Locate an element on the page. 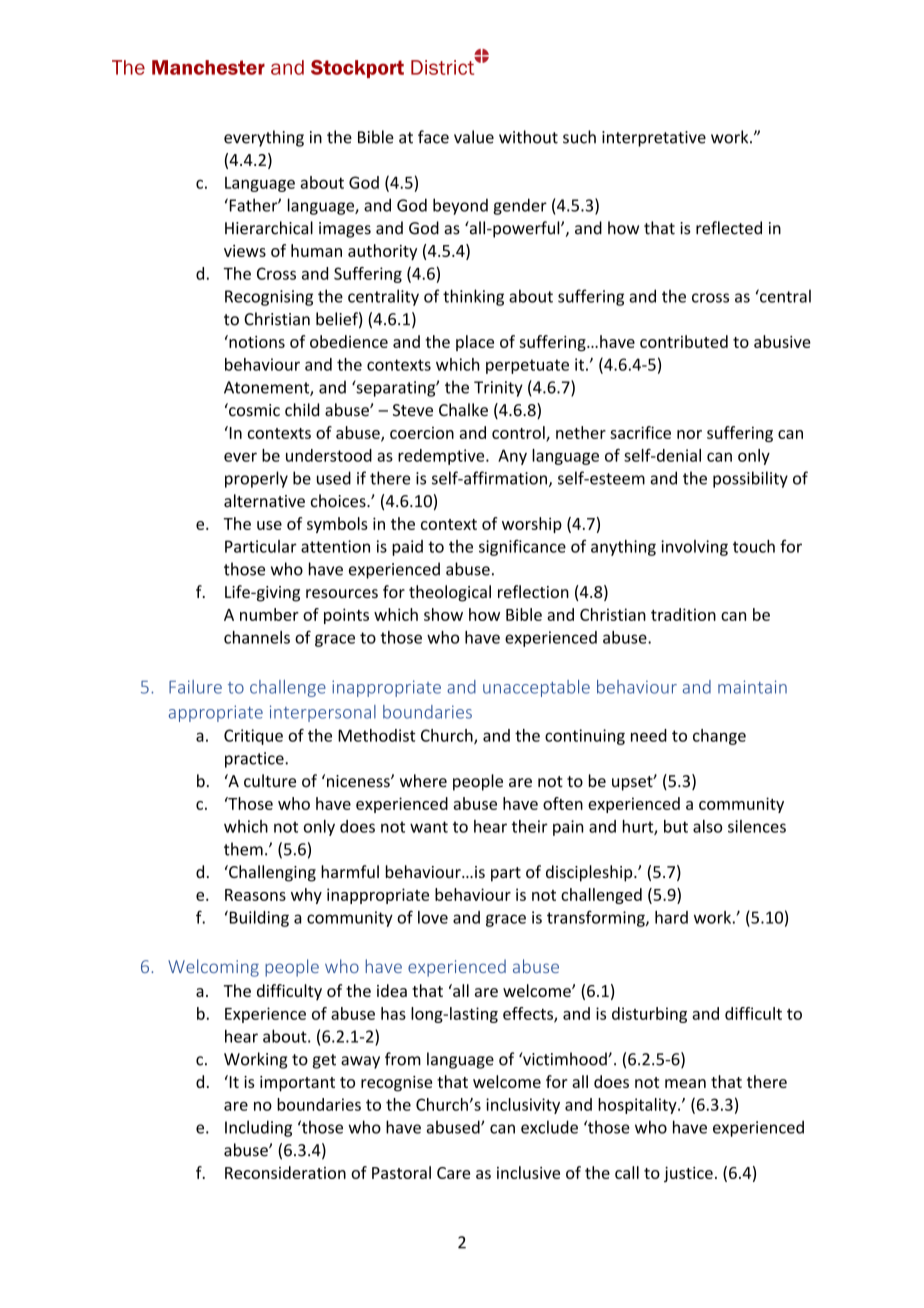 The image size is (924, 1308). Manchester is located at coordinates (208, 67).
